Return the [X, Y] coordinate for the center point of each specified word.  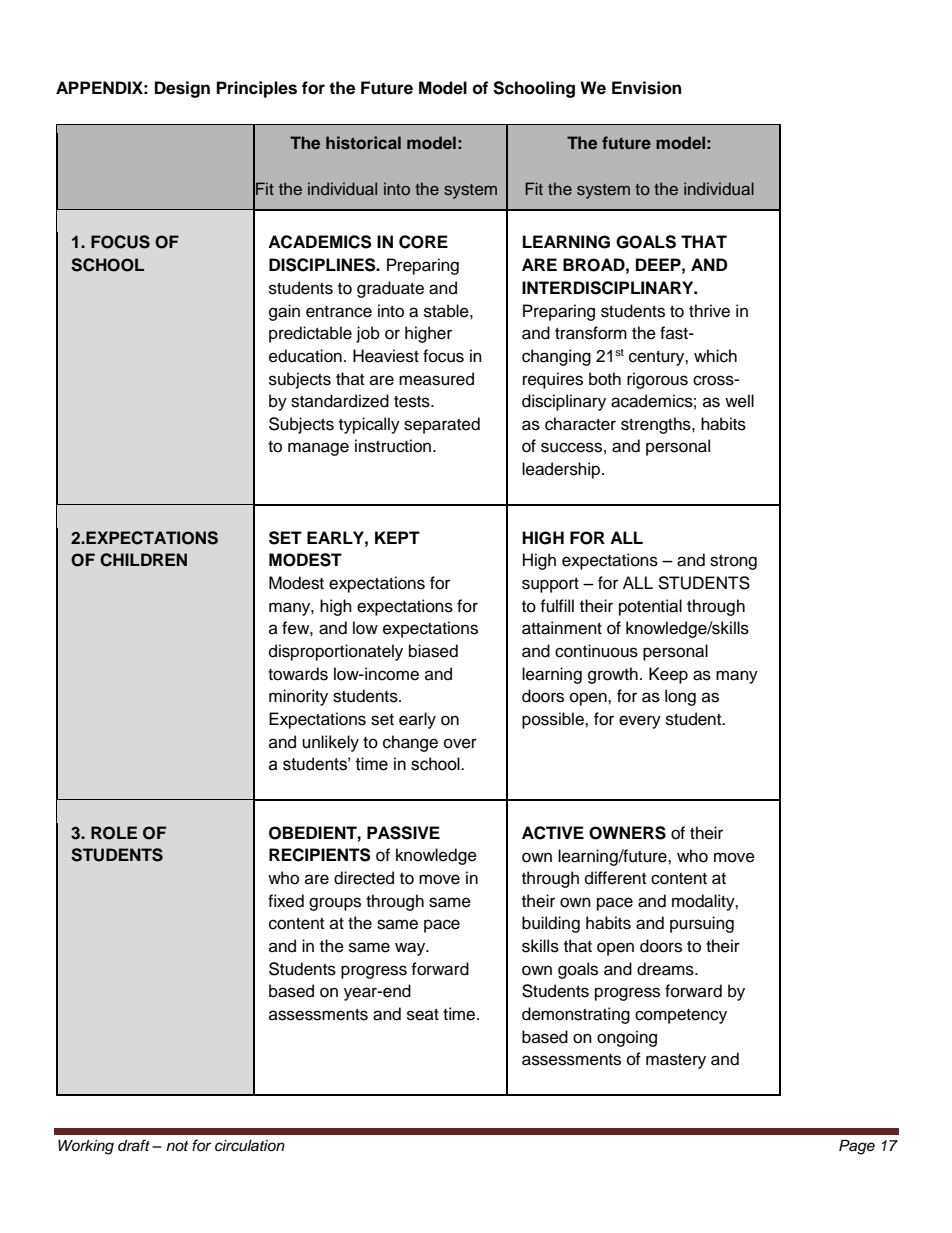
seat [423, 1015]
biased [433, 651]
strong [733, 562]
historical [363, 142]
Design [182, 89]
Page [857, 1147]
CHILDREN [143, 560]
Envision [646, 88]
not [177, 1146]
